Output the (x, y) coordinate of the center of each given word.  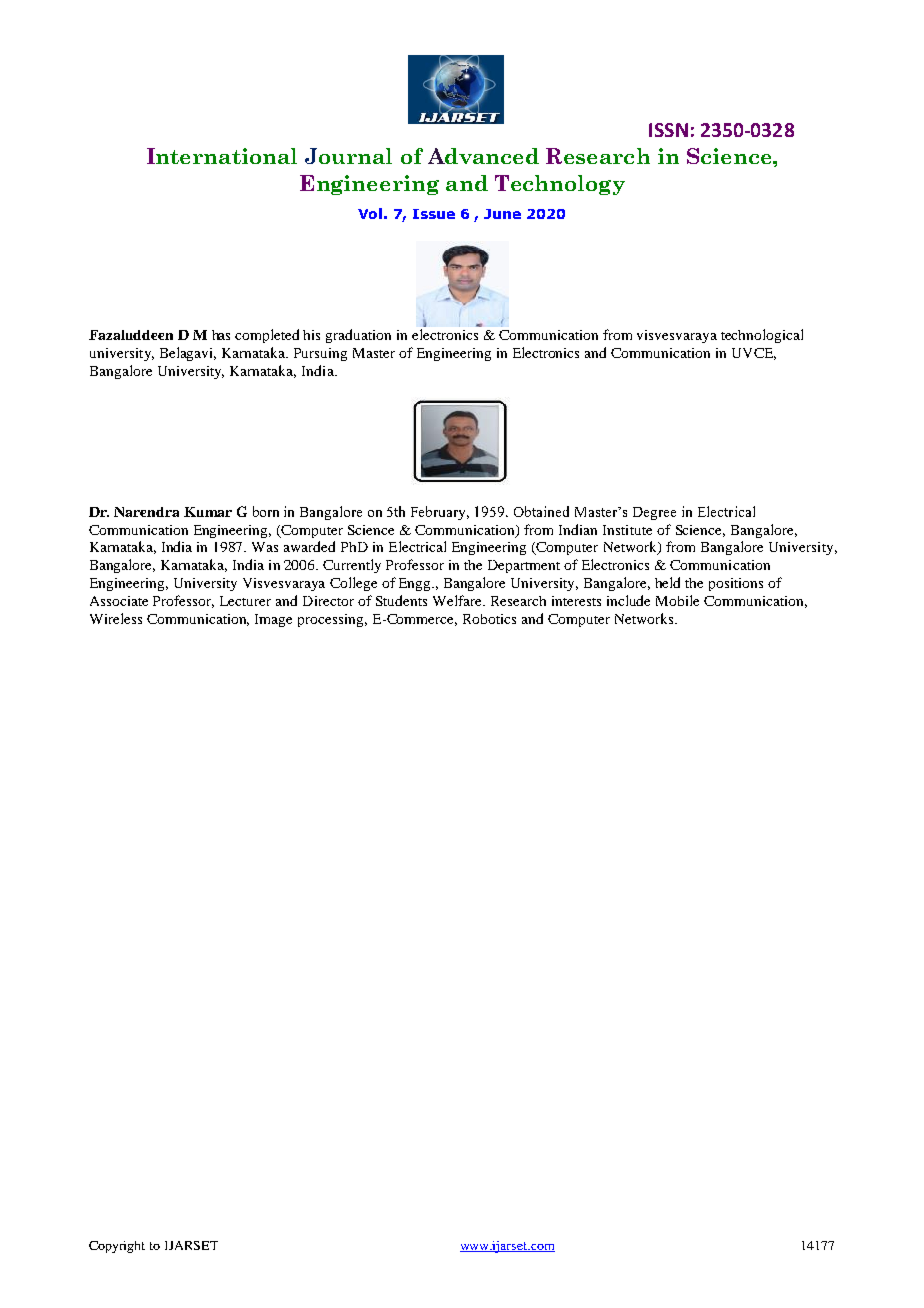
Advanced (483, 156)
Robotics (489, 619)
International (222, 156)
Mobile (677, 600)
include (628, 600)
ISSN (668, 130)
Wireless (116, 618)
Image (273, 620)
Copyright (117, 1247)
